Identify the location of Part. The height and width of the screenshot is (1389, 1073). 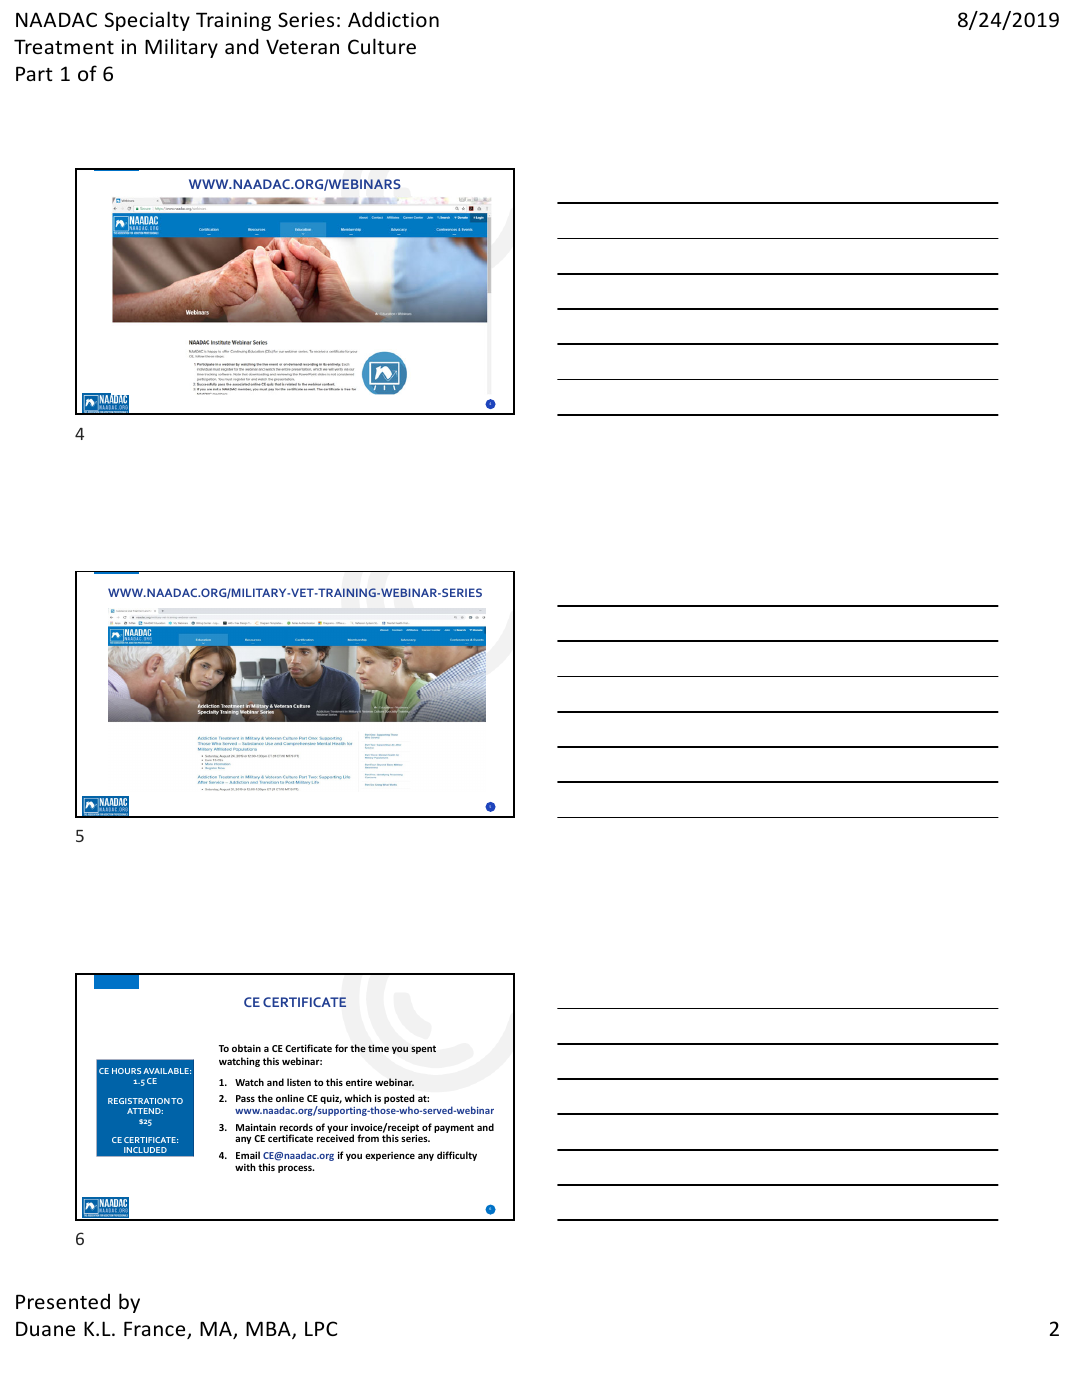
(34, 73).
